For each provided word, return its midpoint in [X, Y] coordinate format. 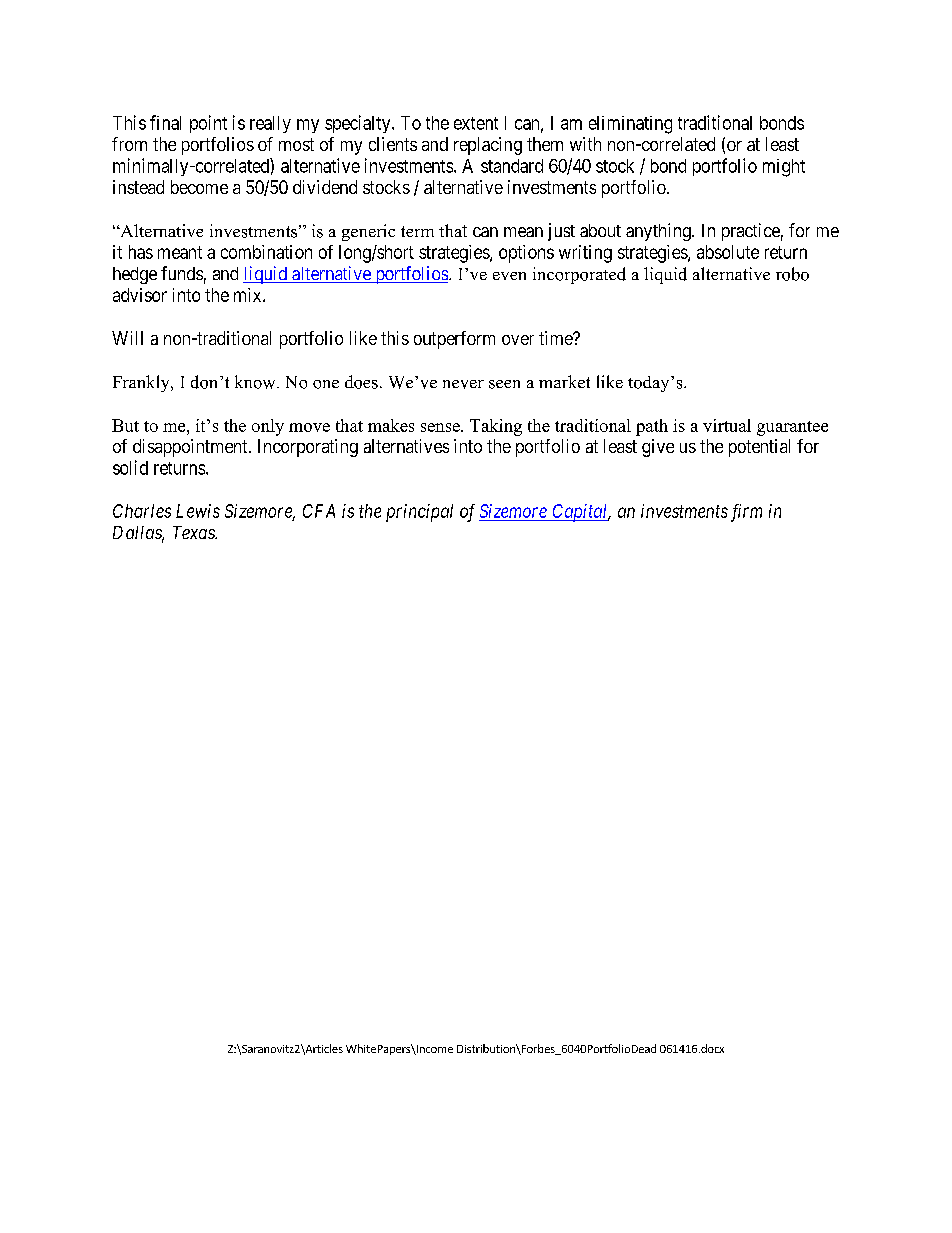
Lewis [198, 511]
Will [127, 338]
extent [476, 123]
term [417, 231]
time [556, 338]
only [268, 427]
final [165, 122]
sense [441, 427]
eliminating [630, 125]
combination [266, 252]
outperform [454, 340]
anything [659, 232]
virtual [727, 425]
